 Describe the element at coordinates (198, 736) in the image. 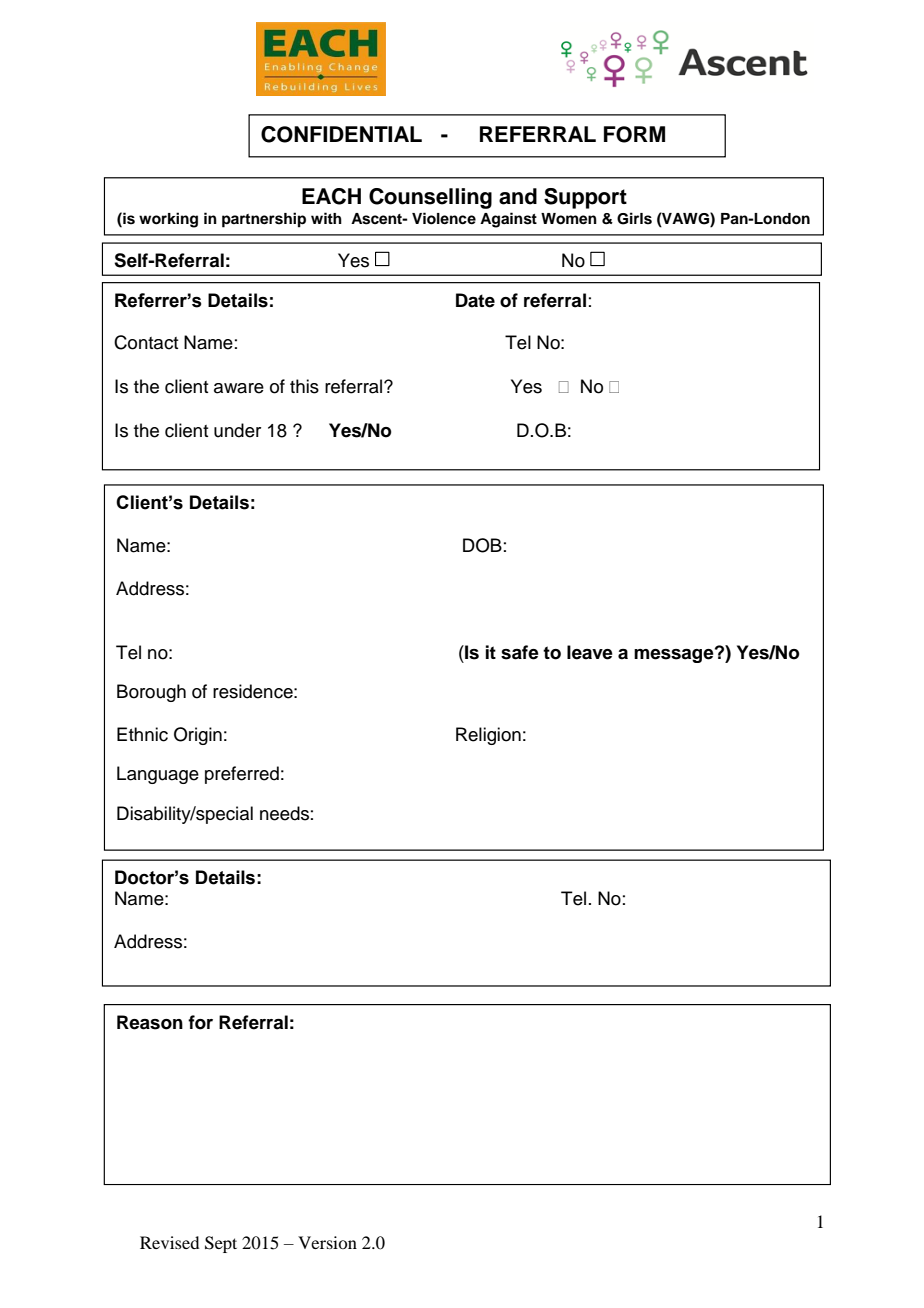

I see `Origin` at that location.
